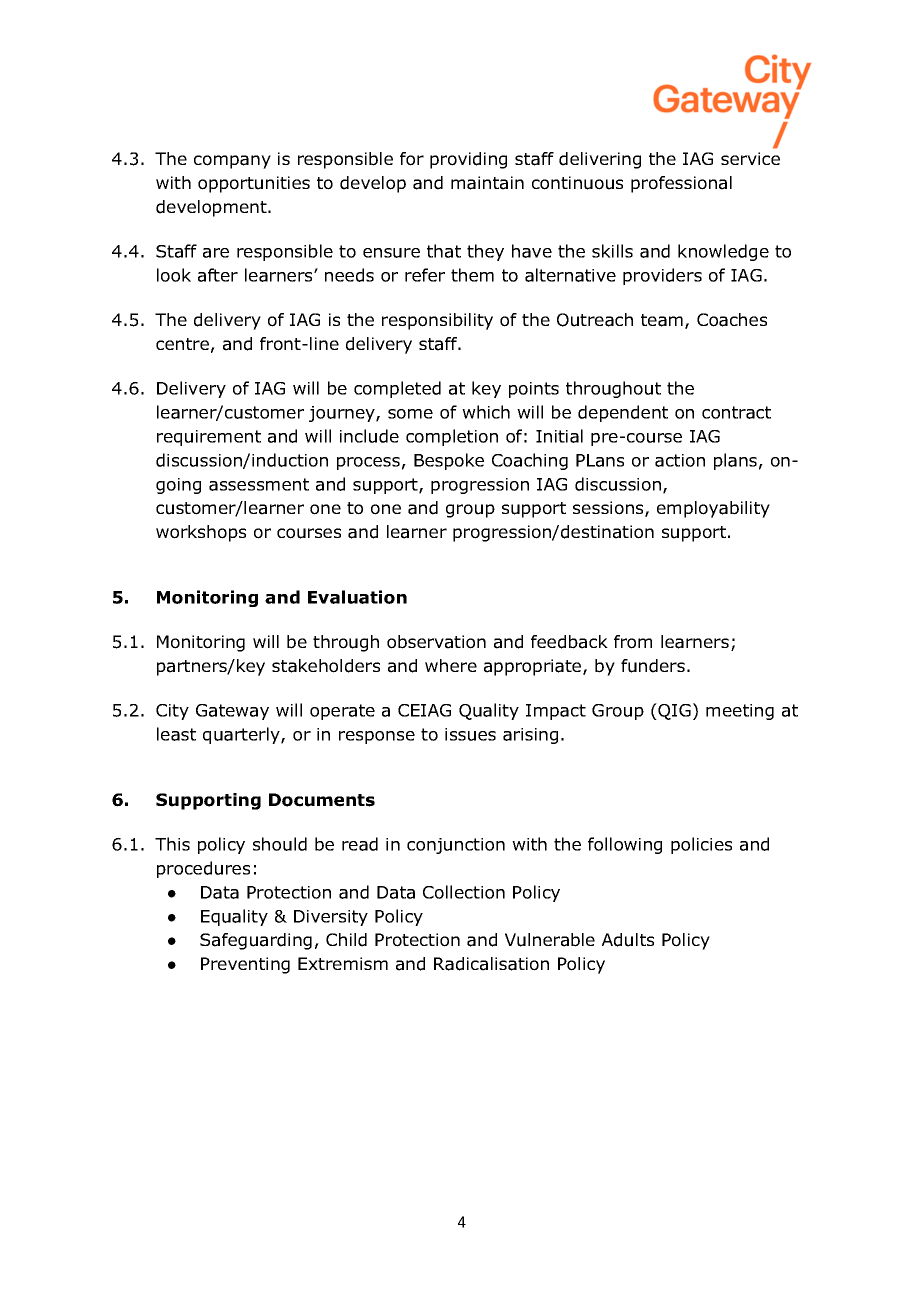 The width and height of the screenshot is (924, 1308). I want to click on Safeguarding, so click(256, 941).
